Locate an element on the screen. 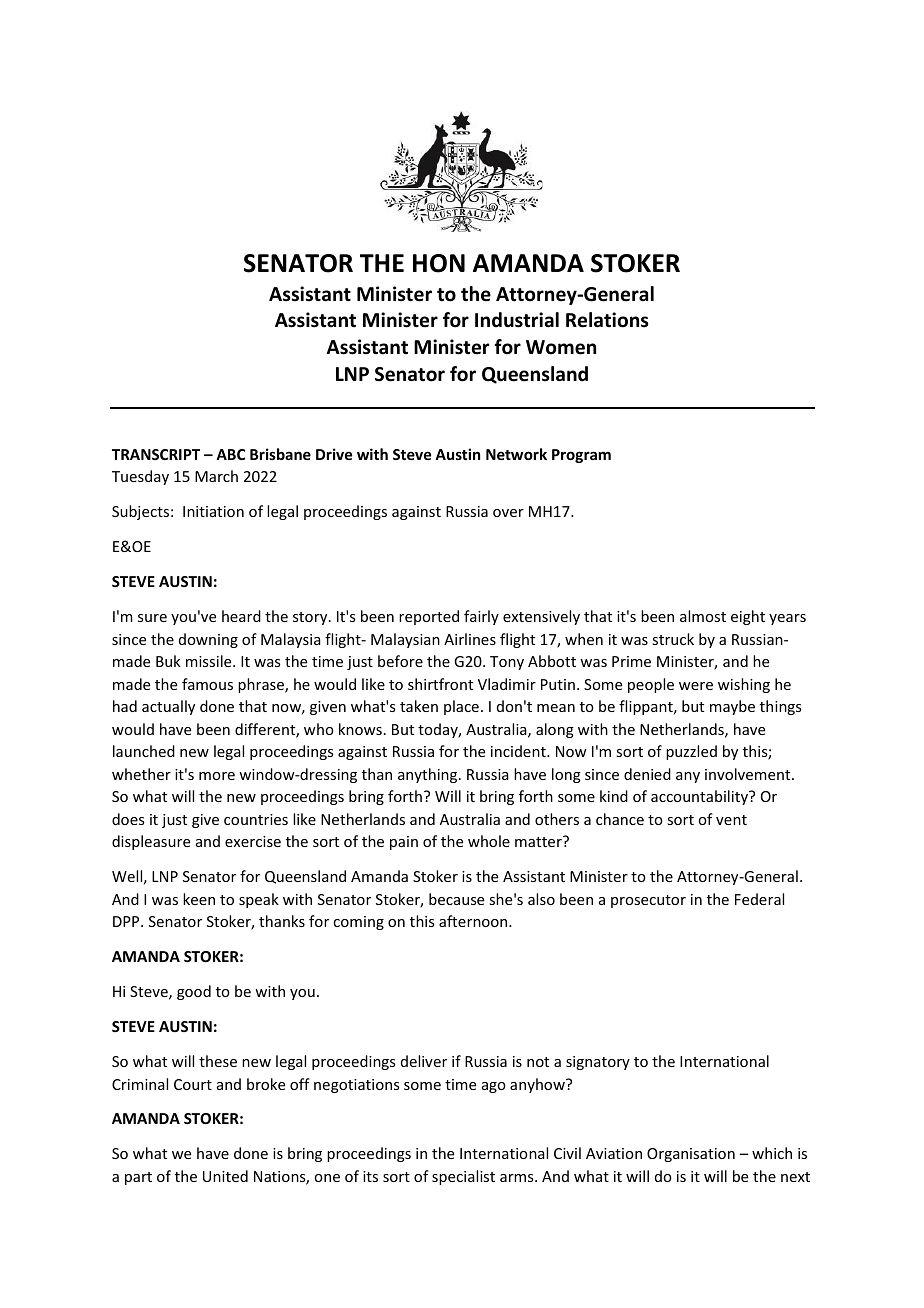  downing is located at coordinates (208, 640).
